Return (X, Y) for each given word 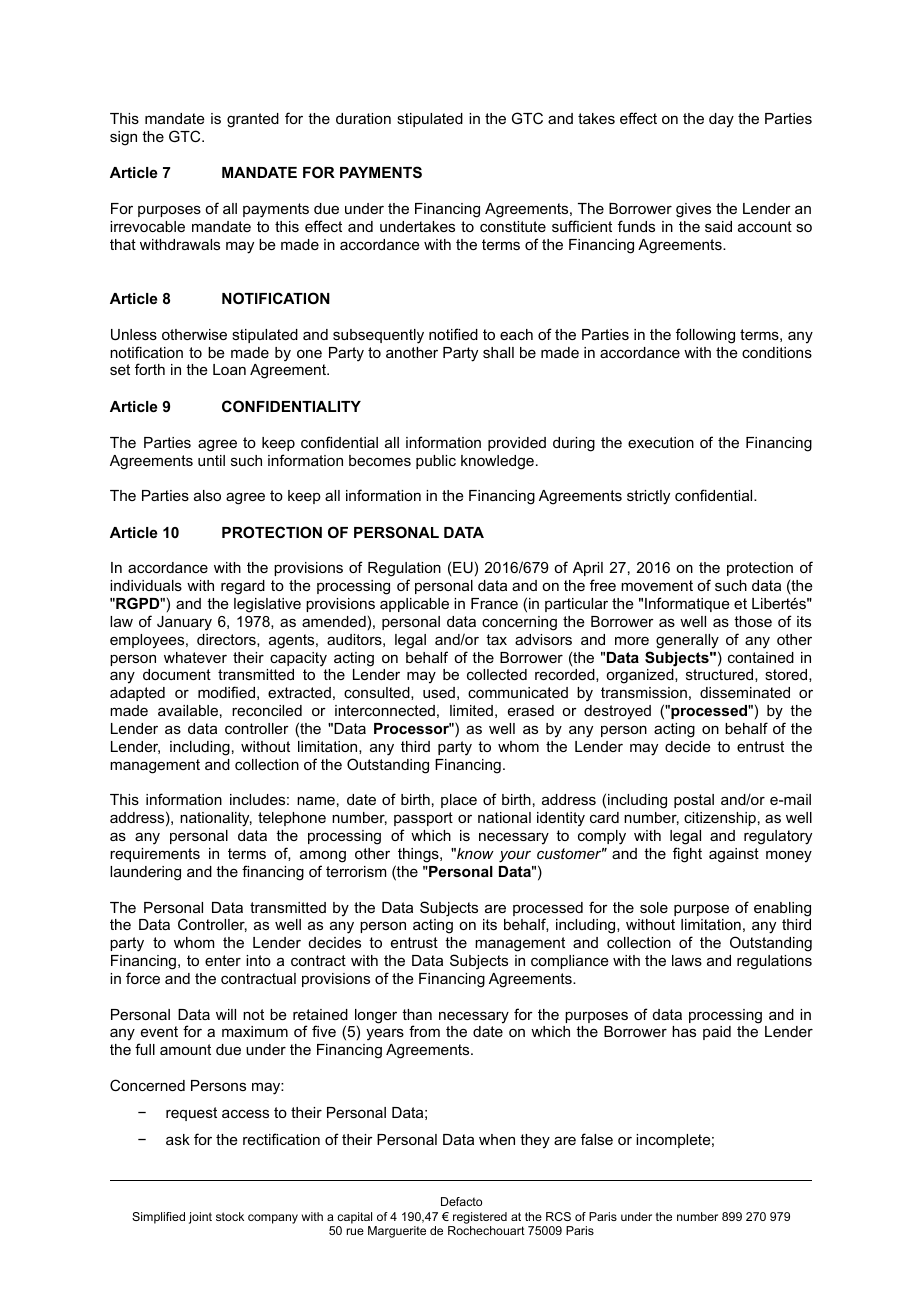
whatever (195, 657)
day (721, 120)
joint (200, 1218)
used (439, 692)
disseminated (745, 692)
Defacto (461, 1201)
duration (363, 118)
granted (253, 120)
